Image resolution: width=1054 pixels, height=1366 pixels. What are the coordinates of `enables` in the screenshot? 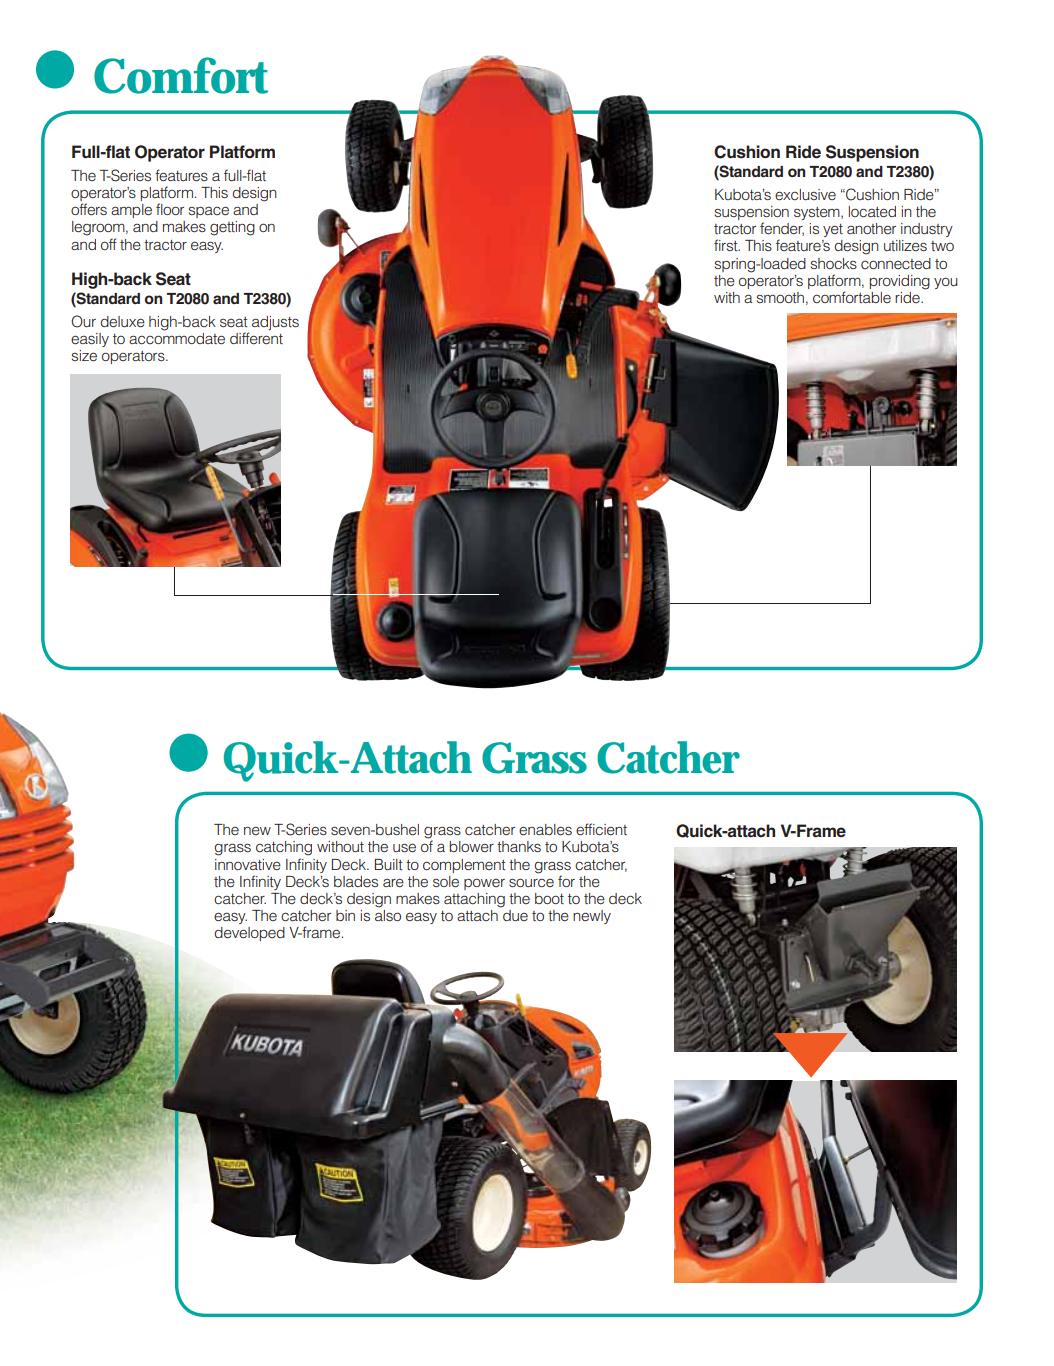 It's located at (545, 830).
